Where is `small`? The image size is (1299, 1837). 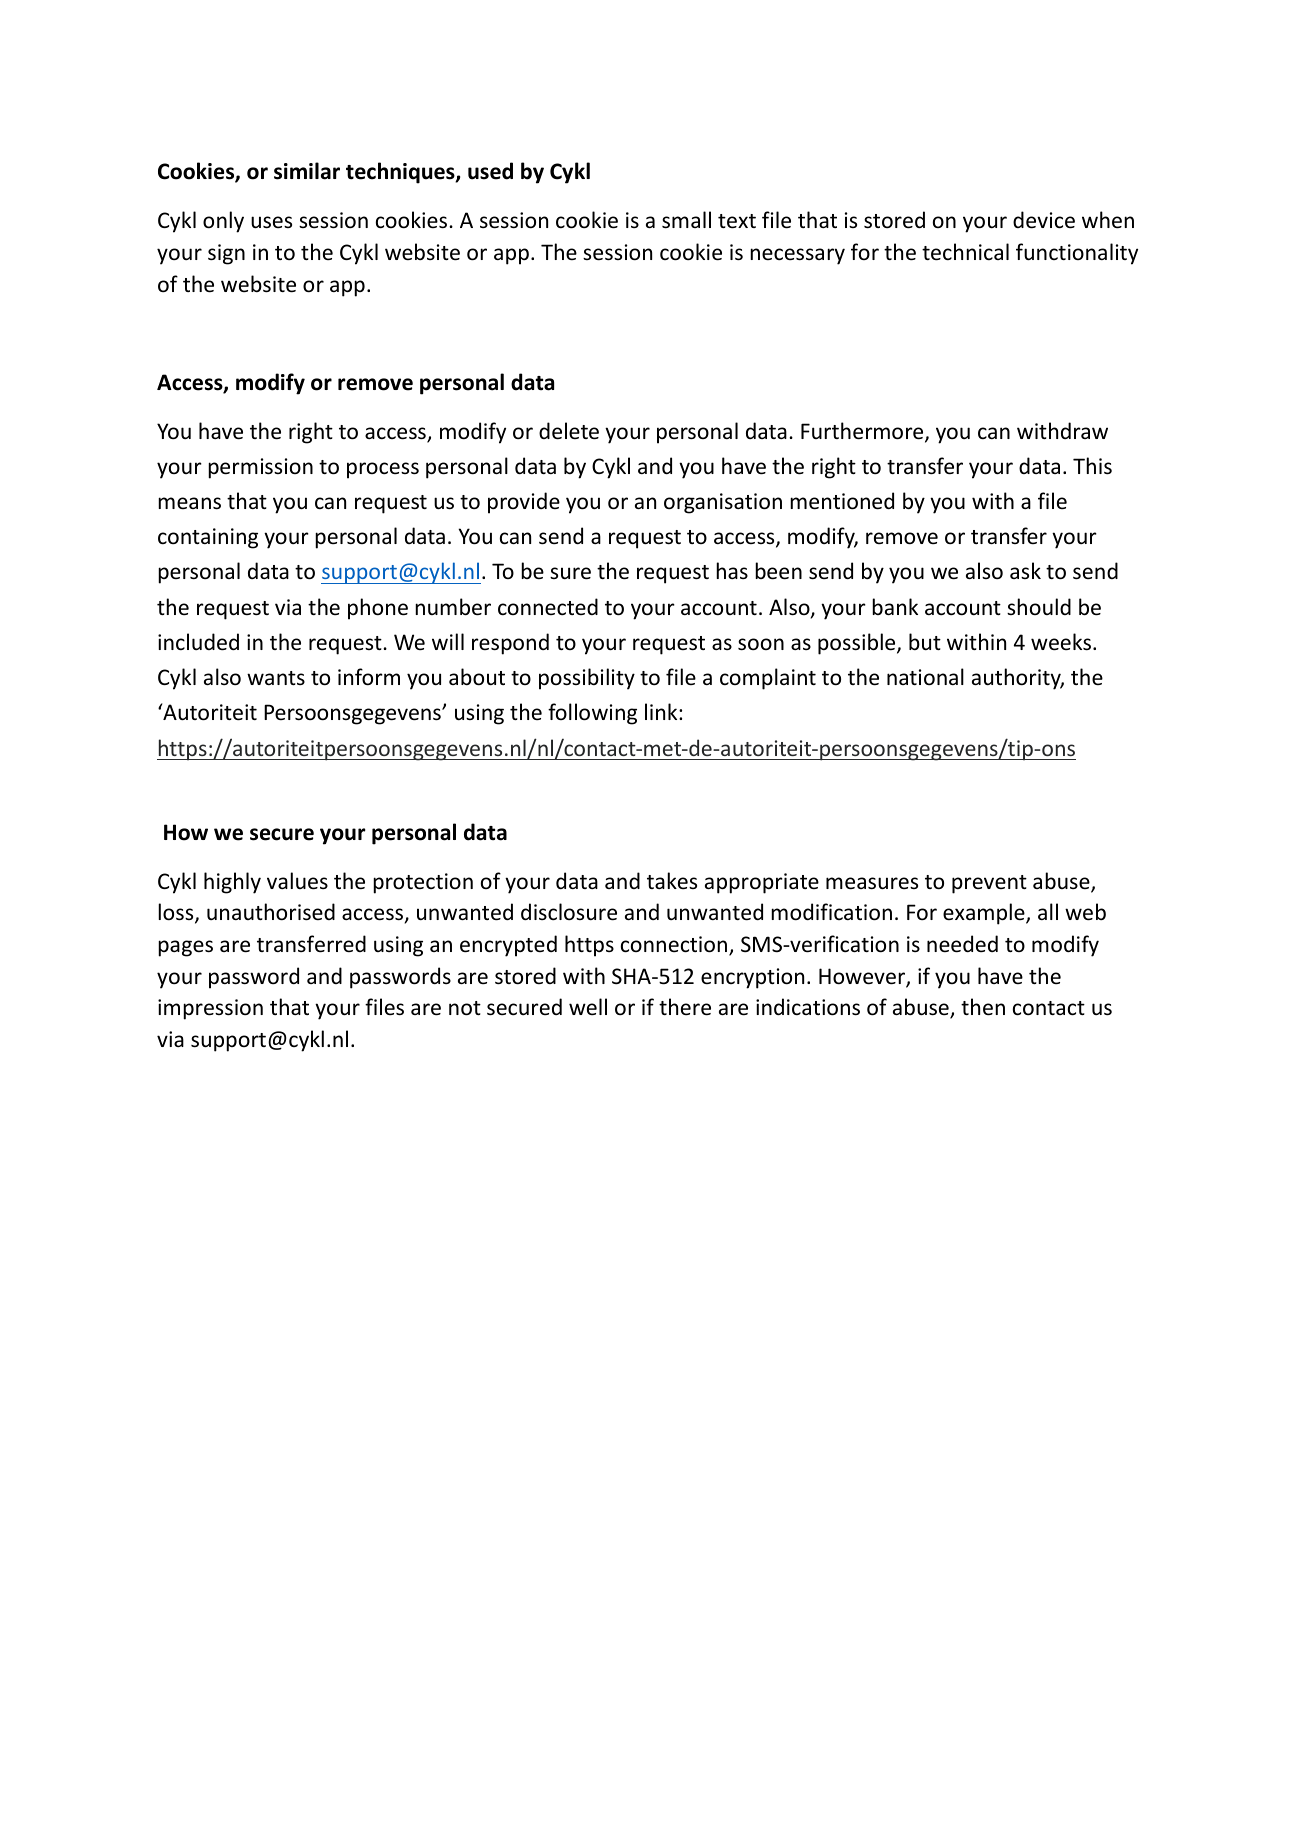
small is located at coordinates (686, 220).
